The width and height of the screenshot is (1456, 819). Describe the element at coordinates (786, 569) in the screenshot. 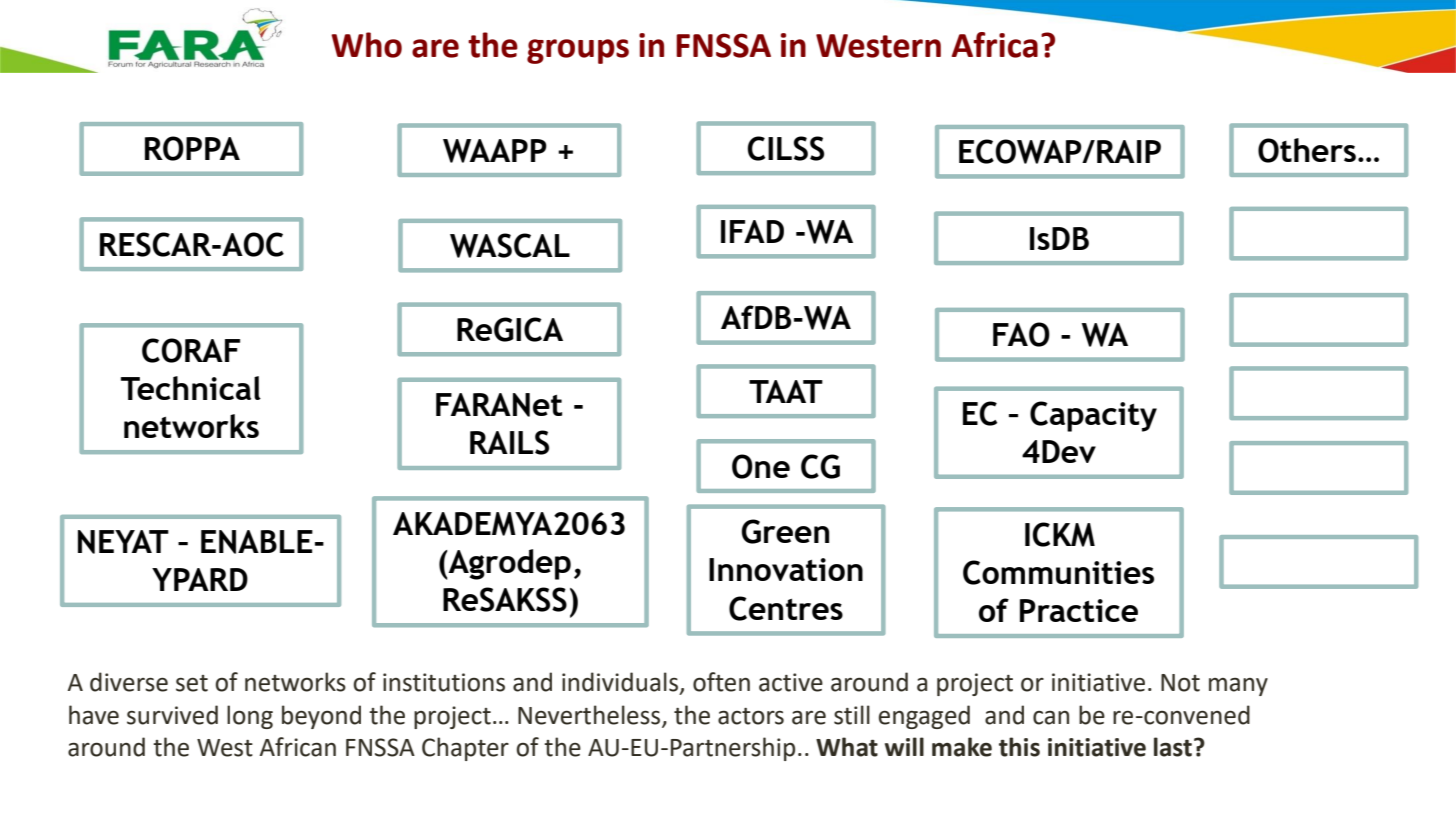

I see `Innovation` at that location.
